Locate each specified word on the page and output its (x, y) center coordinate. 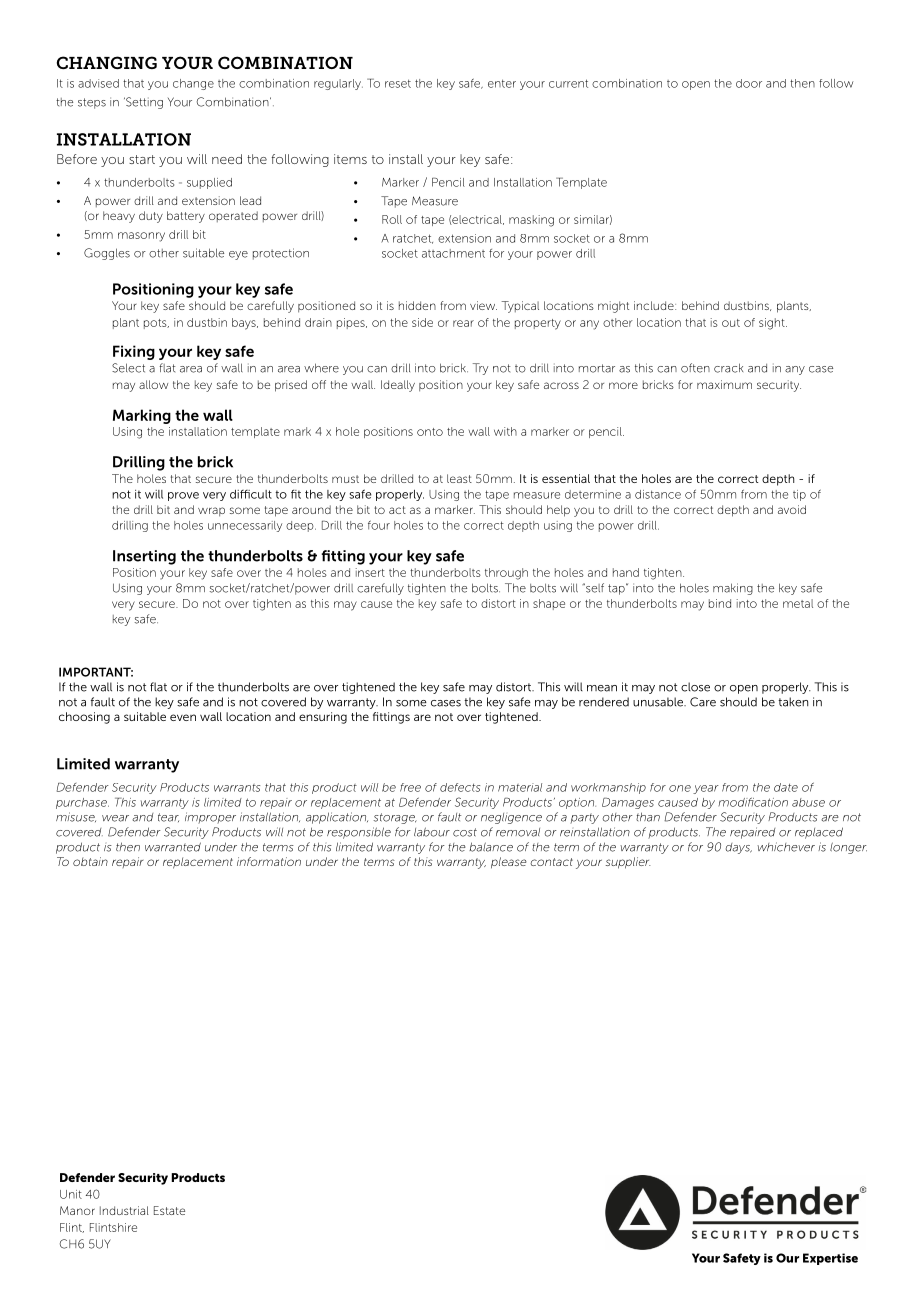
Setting (143, 103)
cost (465, 832)
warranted (173, 847)
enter (502, 83)
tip (799, 495)
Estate (169, 1210)
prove (183, 496)
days (739, 848)
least (459, 478)
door (749, 83)
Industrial (124, 1210)
